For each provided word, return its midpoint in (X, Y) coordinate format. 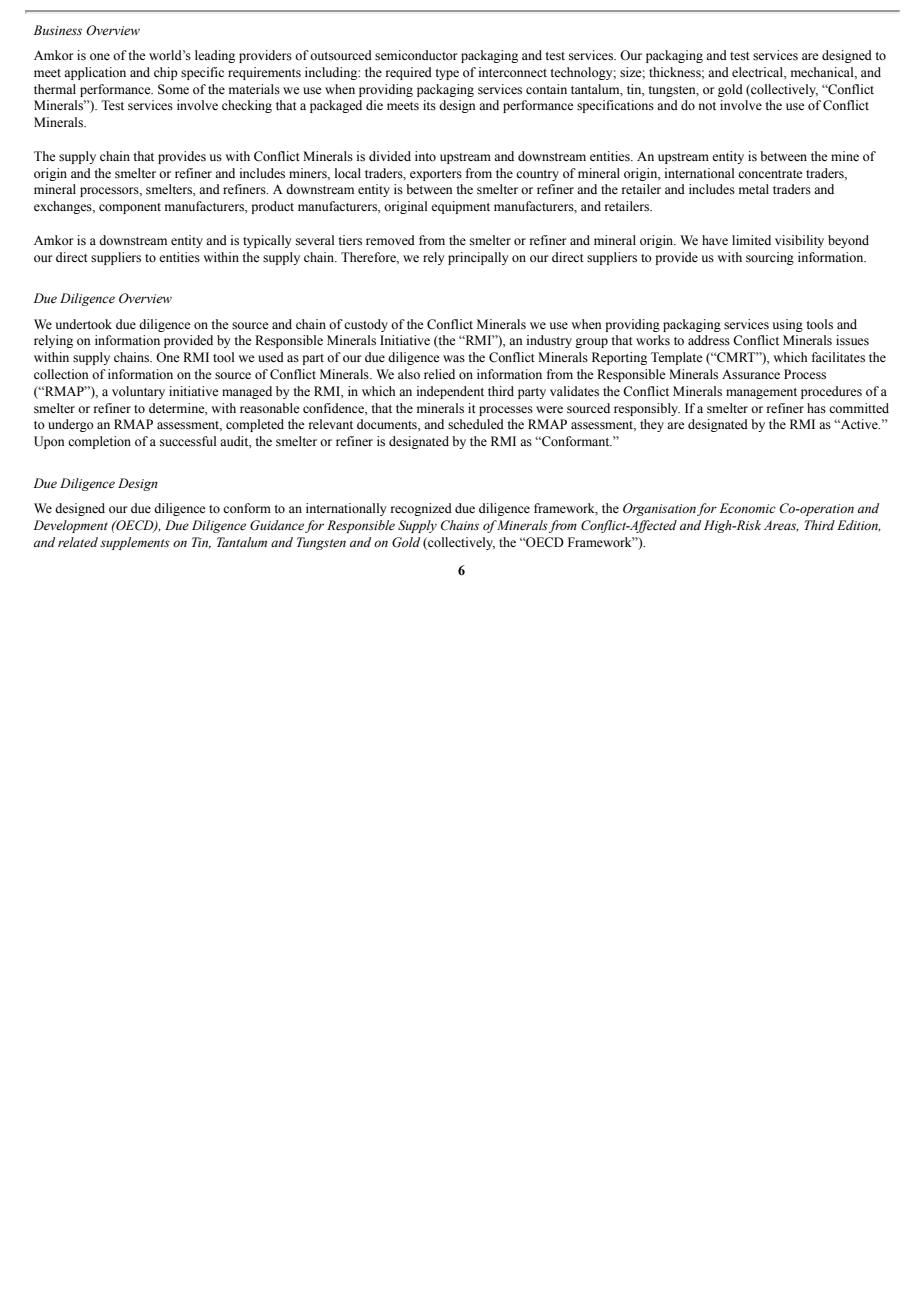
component (130, 208)
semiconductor (416, 55)
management (761, 393)
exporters (436, 175)
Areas (781, 526)
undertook (84, 324)
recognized (421, 509)
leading (215, 56)
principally (478, 258)
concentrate (770, 174)
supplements (135, 543)
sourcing (770, 258)
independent (450, 392)
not (707, 106)
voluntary (138, 392)
